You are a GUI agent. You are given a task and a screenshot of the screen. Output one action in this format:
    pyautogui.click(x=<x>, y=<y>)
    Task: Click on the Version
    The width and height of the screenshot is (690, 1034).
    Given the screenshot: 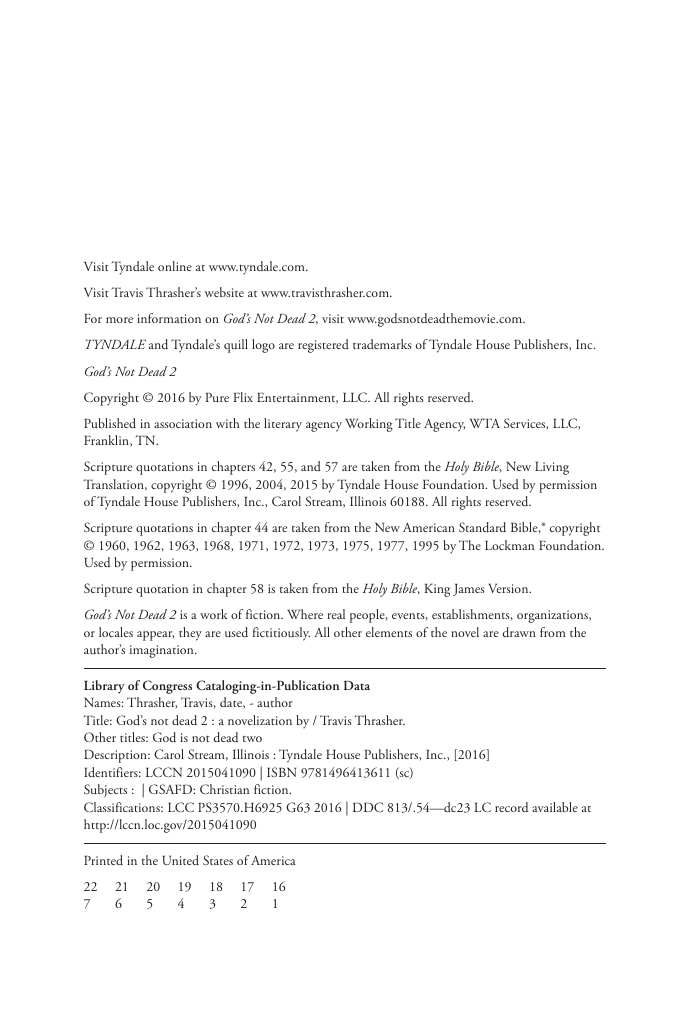 What is the action you would take?
    pyautogui.click(x=509, y=588)
